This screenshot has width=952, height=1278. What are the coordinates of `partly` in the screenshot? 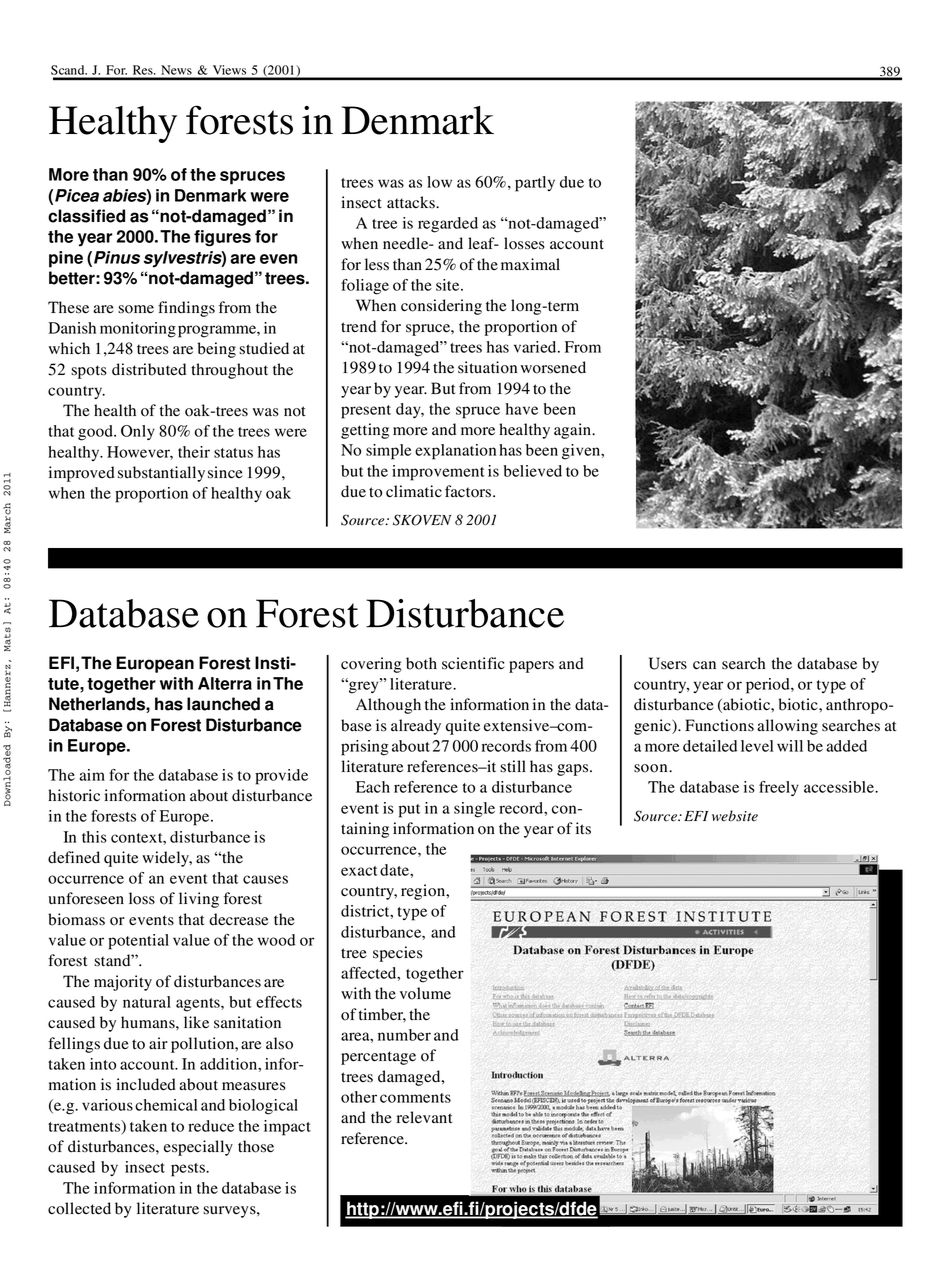 It's located at (535, 184).
